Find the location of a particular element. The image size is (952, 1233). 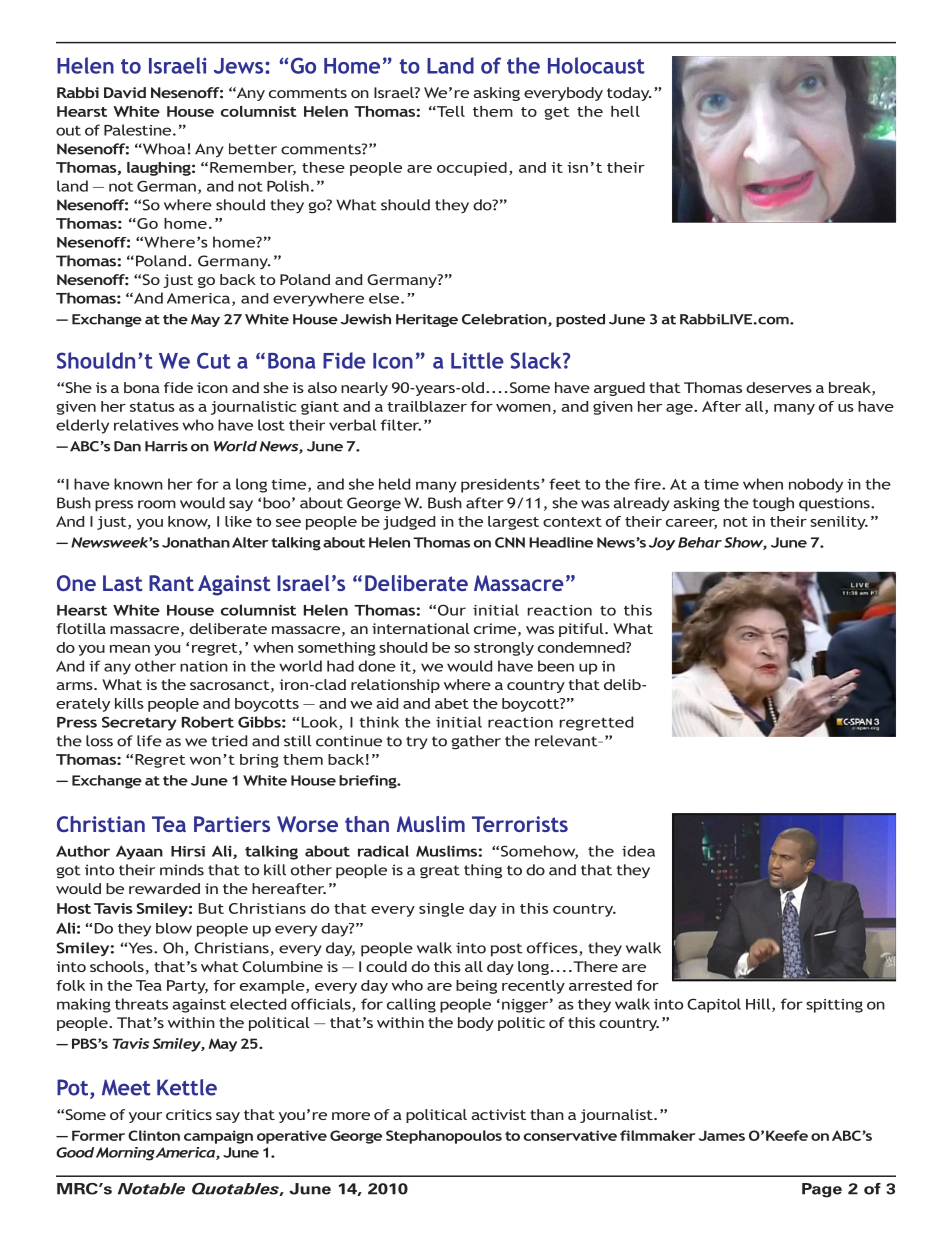

occupied is located at coordinates (472, 169).
